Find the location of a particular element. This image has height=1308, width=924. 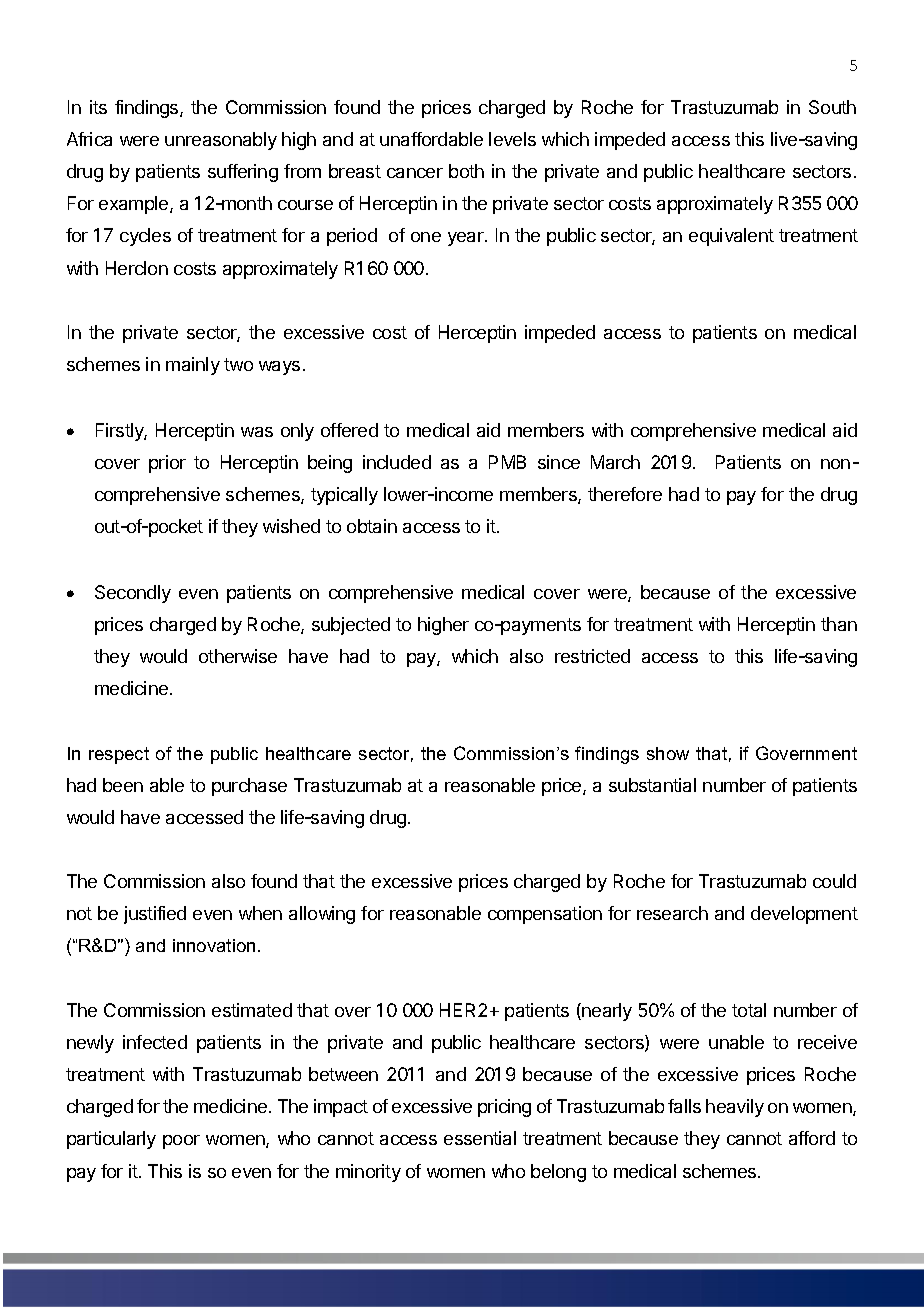

both is located at coordinates (466, 171).
